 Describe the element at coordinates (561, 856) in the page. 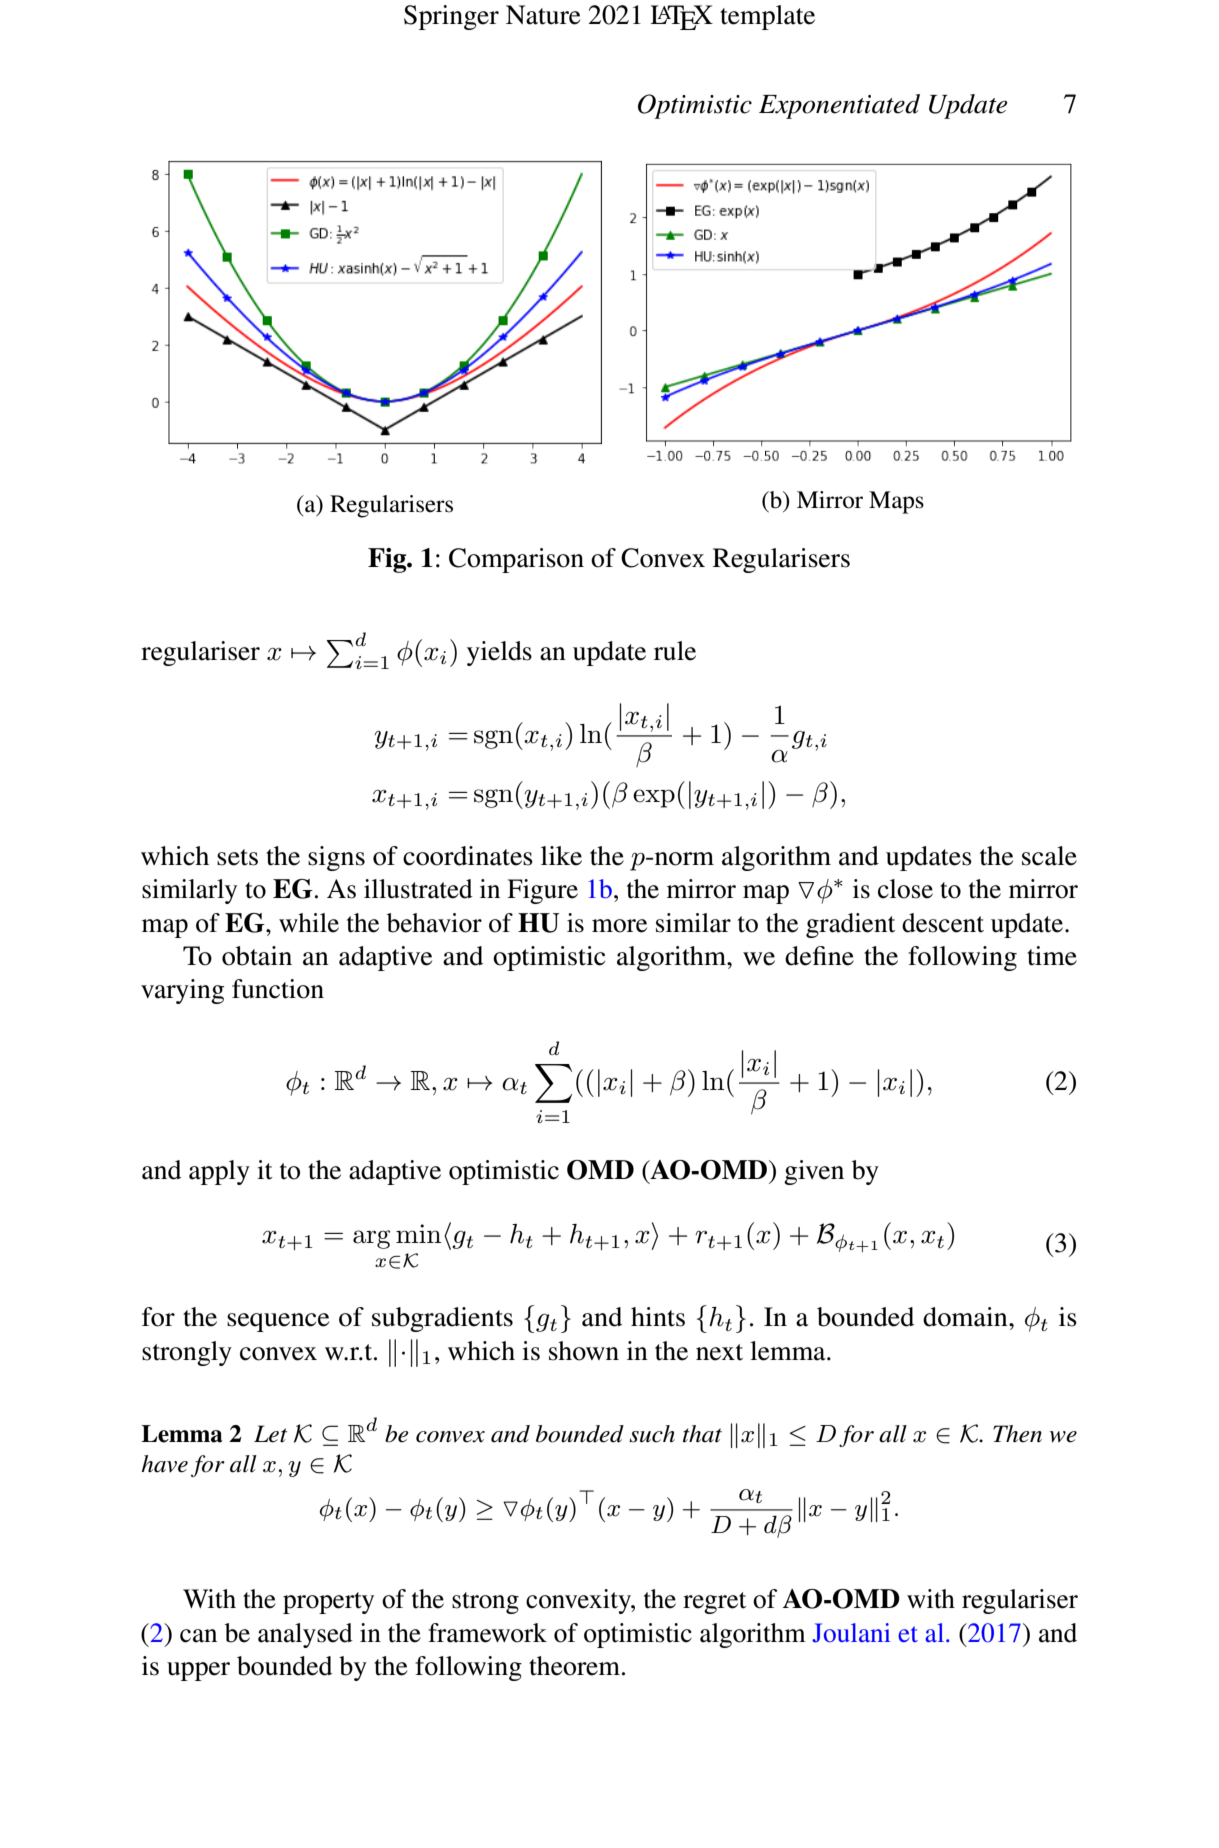

I see `like` at that location.
